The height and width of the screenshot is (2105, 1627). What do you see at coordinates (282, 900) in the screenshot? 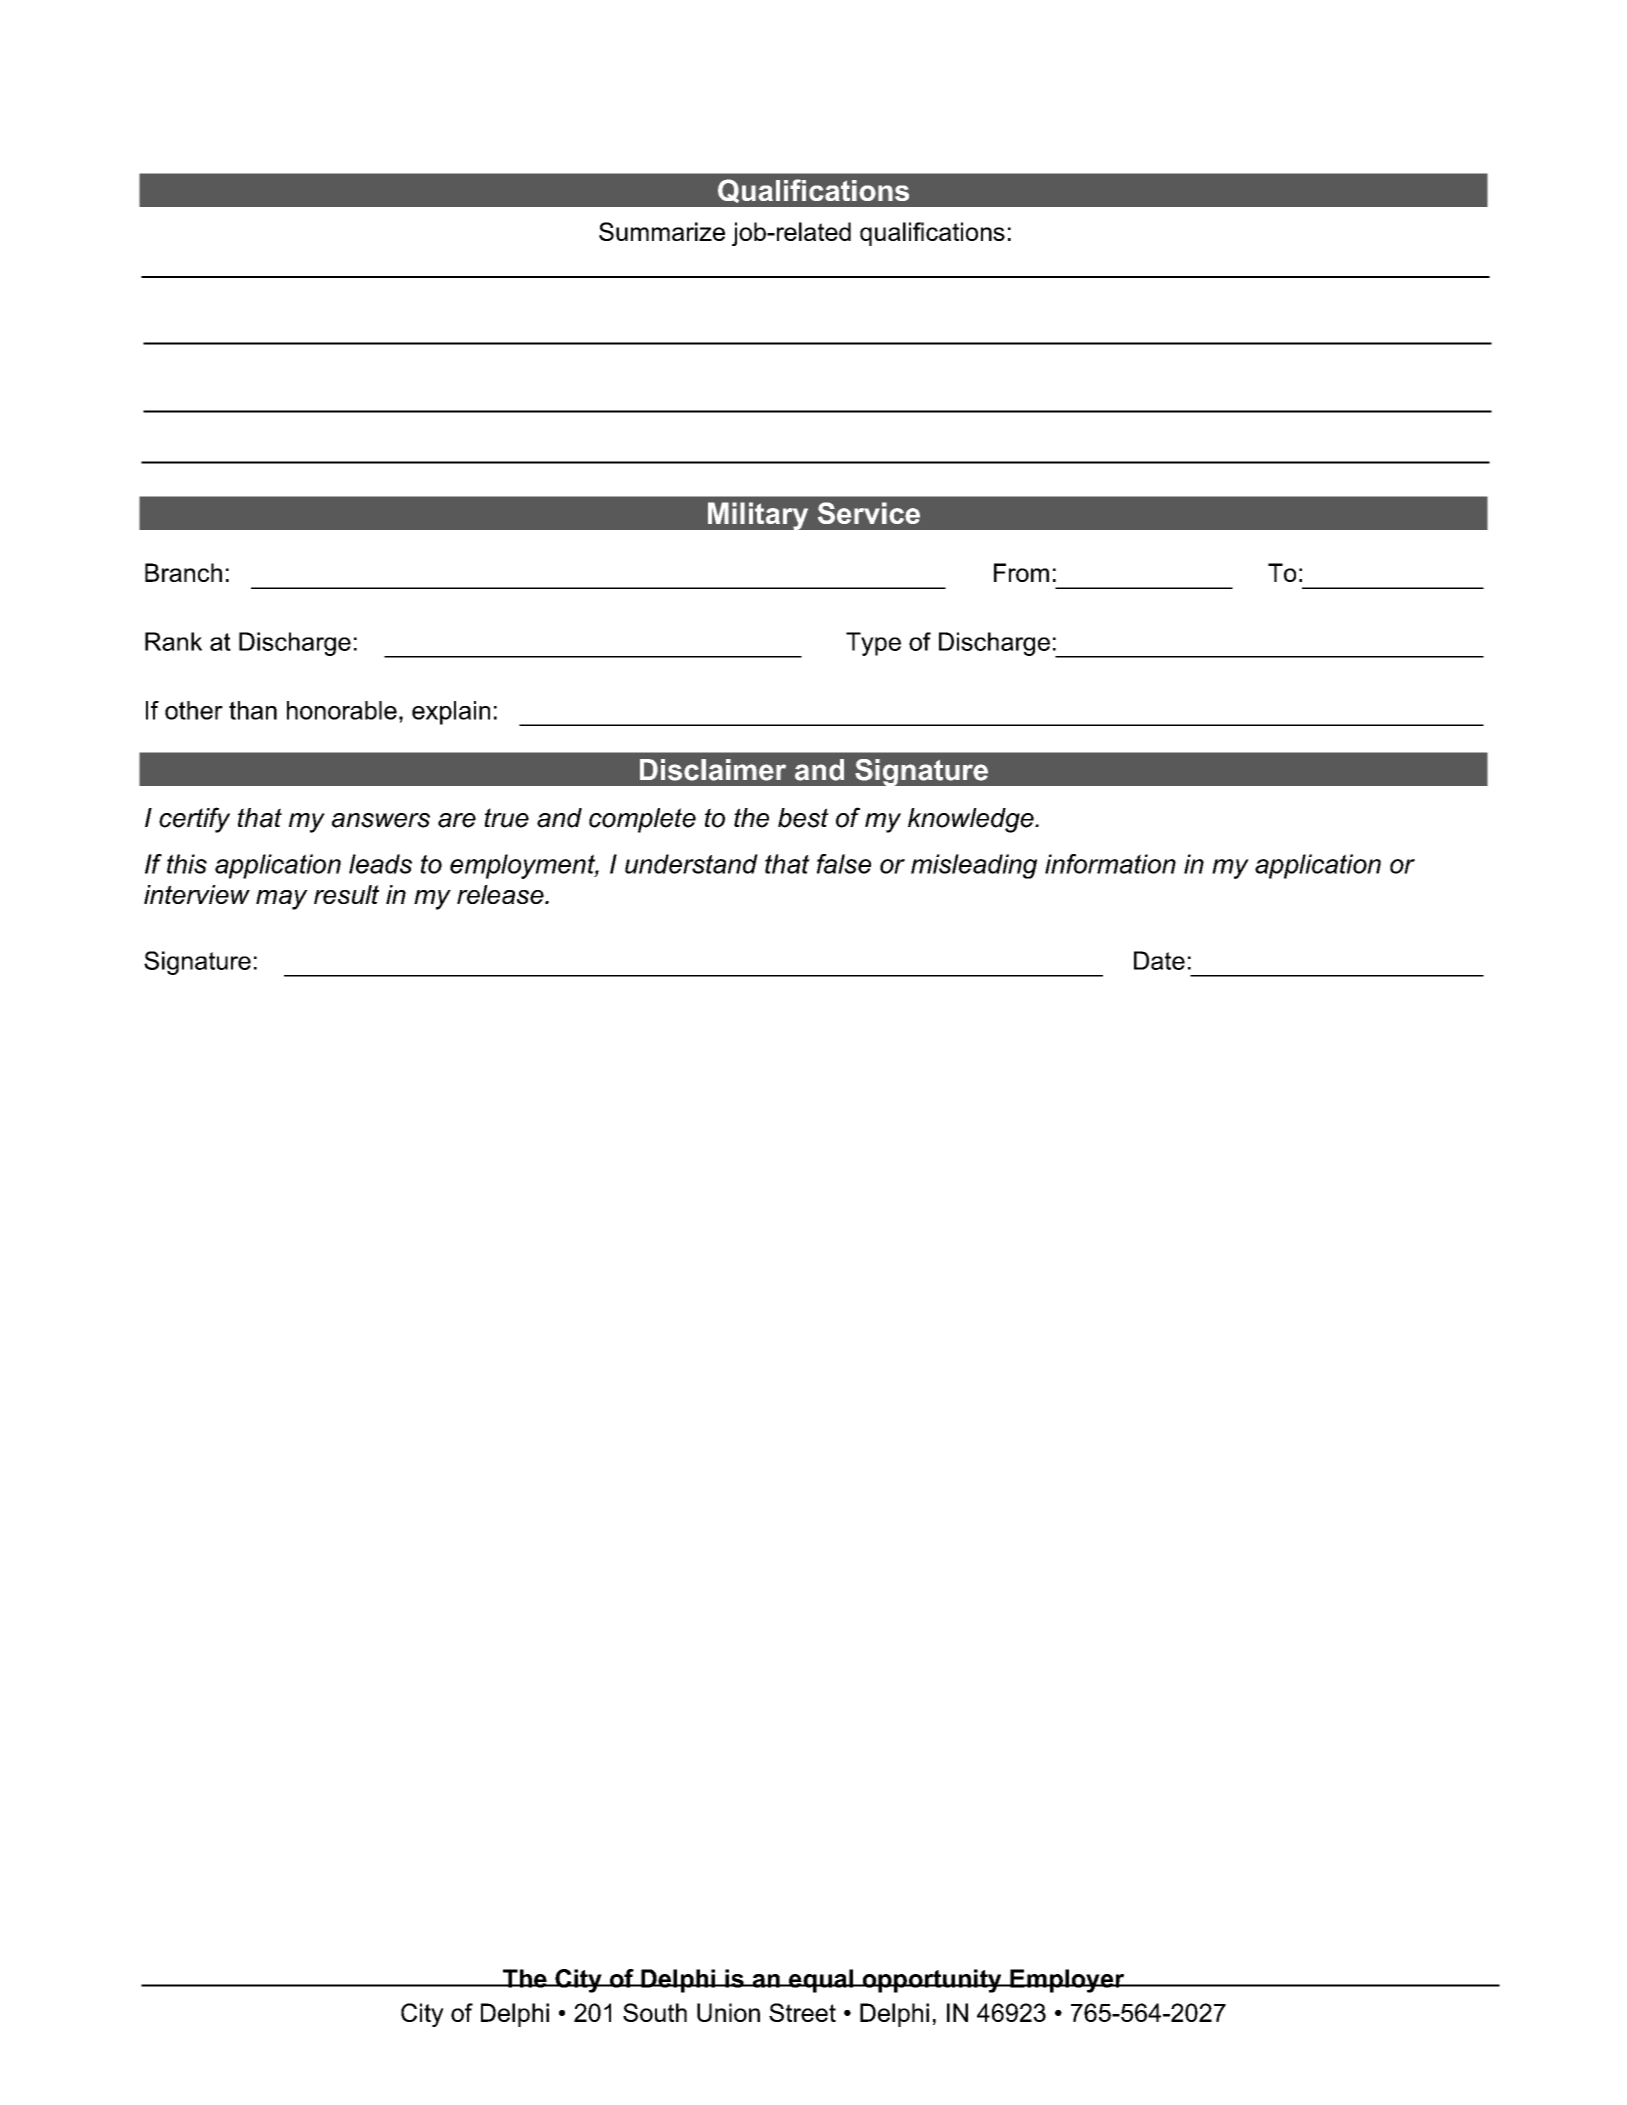
I see `may` at bounding box center [282, 900].
